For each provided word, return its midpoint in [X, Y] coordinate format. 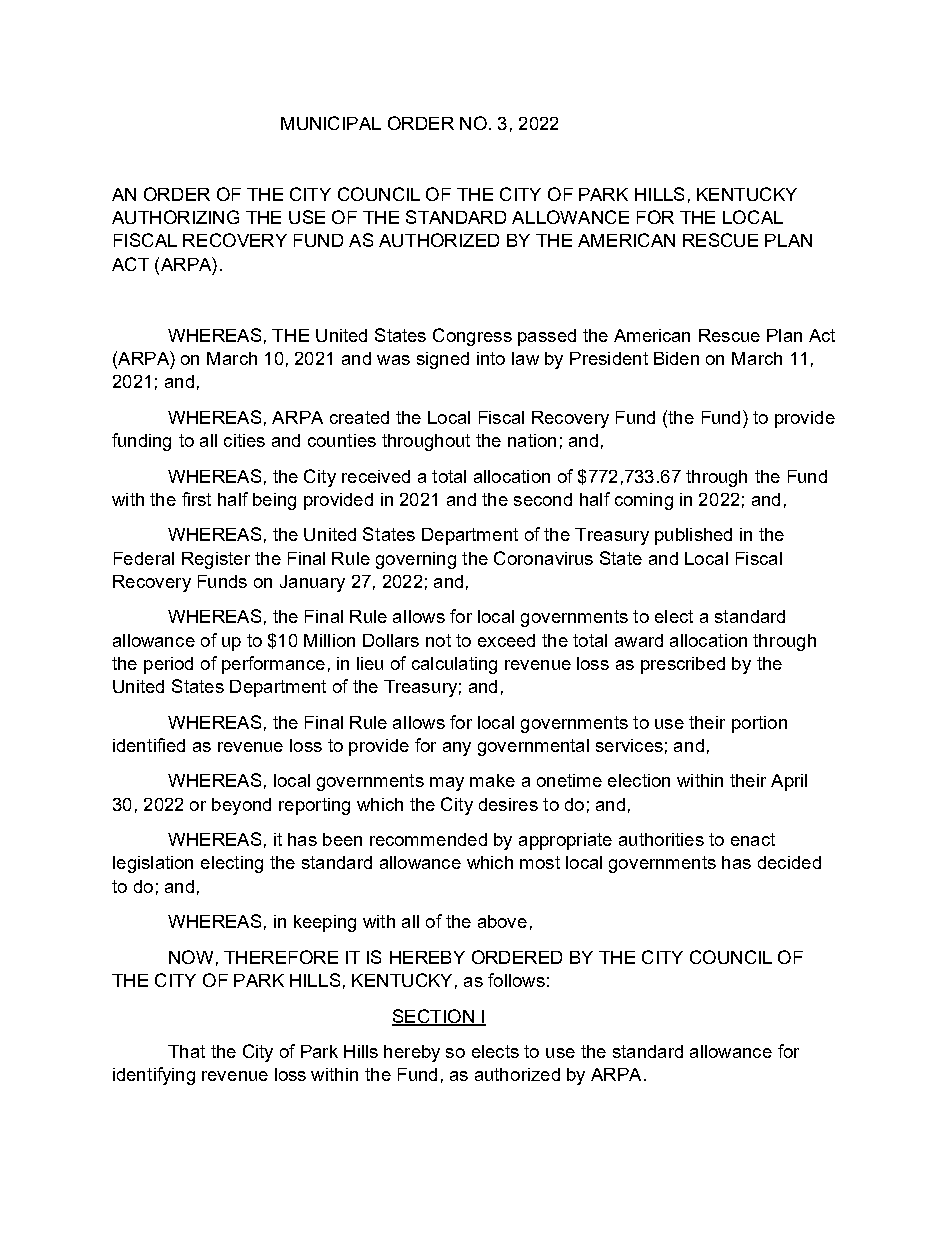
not [438, 640]
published [693, 536]
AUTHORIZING [175, 217]
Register [216, 560]
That [186, 1051]
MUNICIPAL [331, 123]
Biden [676, 358]
